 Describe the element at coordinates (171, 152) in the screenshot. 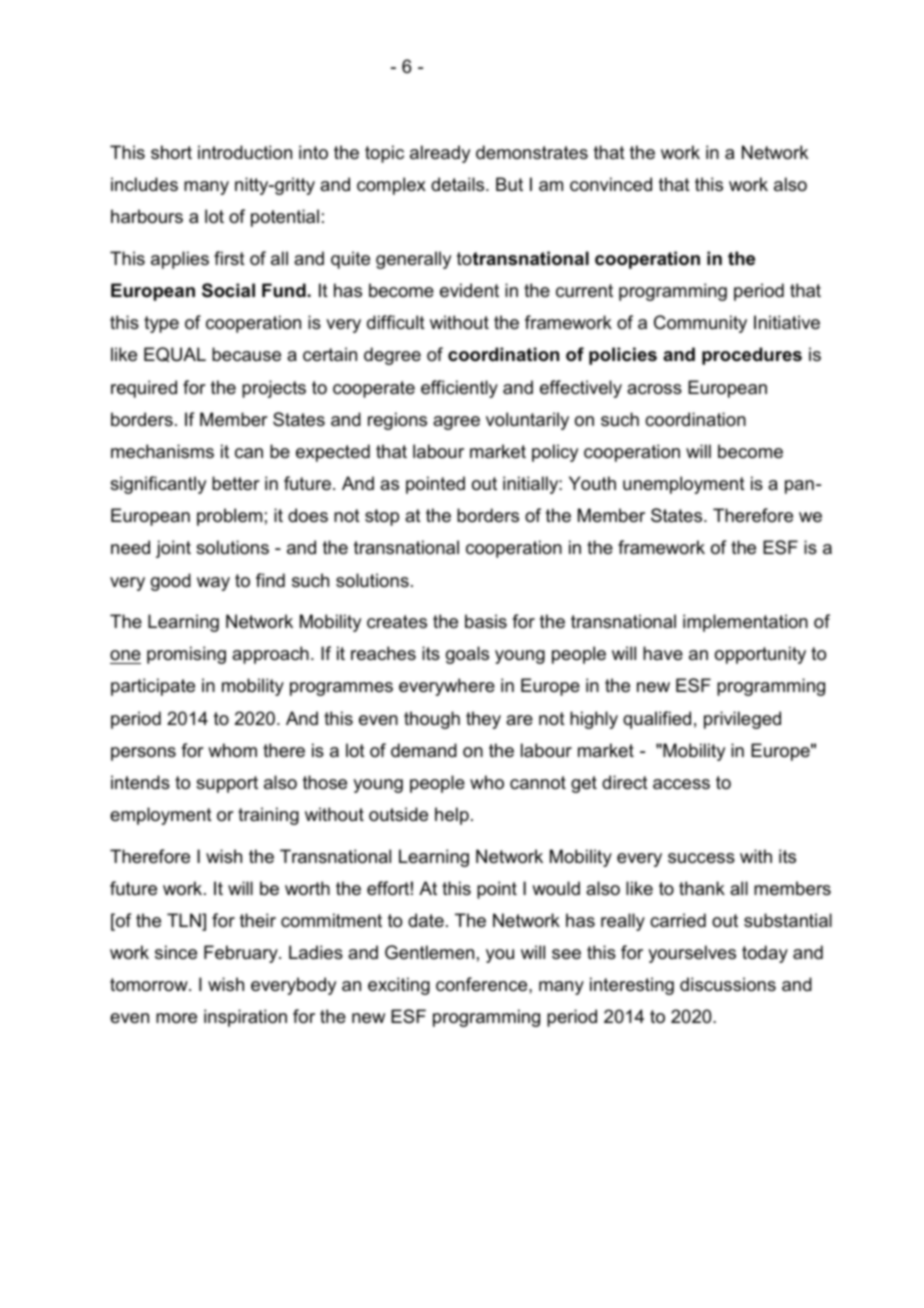

I see `short` at that location.
